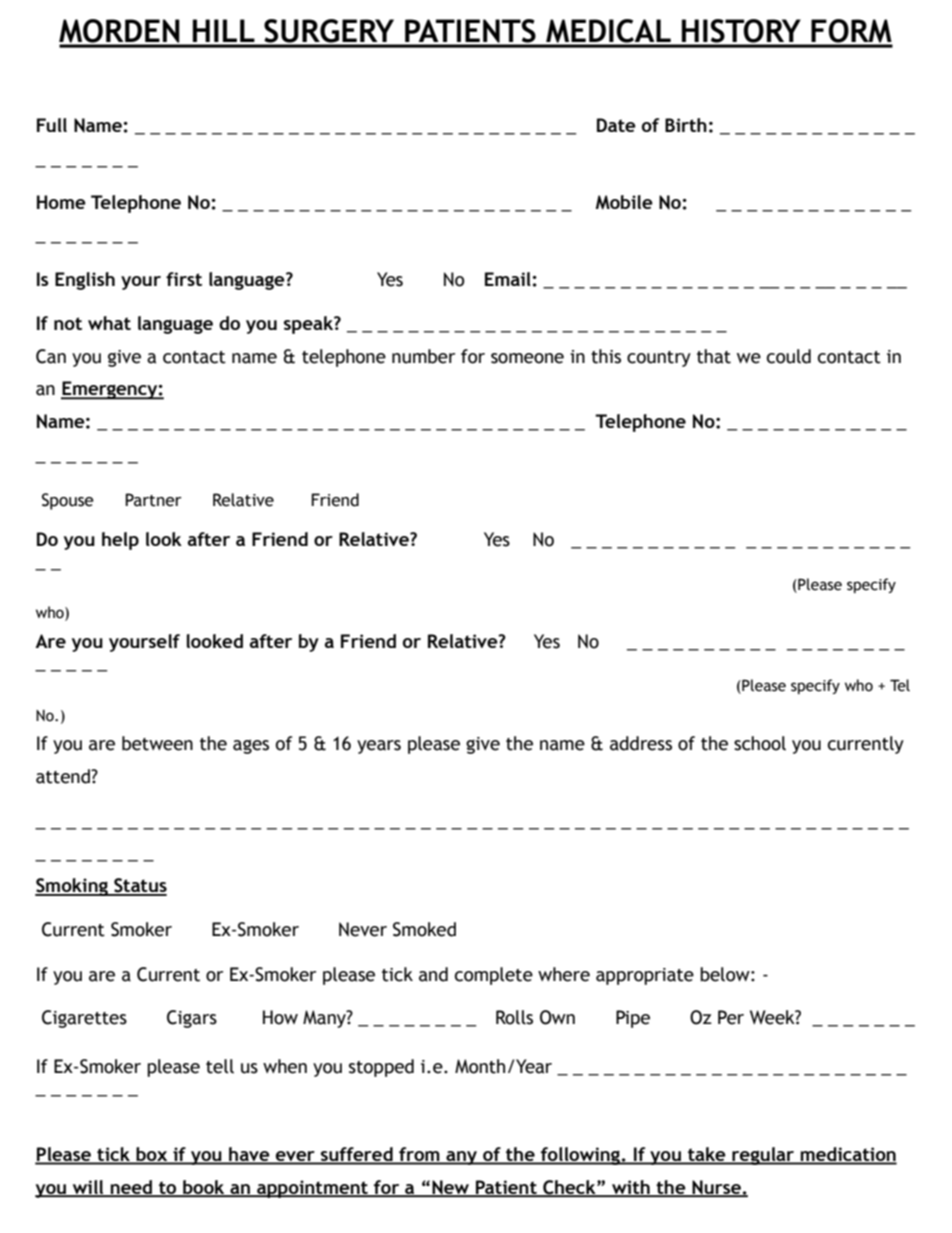  Describe the element at coordinates (616, 125) in the screenshot. I see `Date` at that location.
